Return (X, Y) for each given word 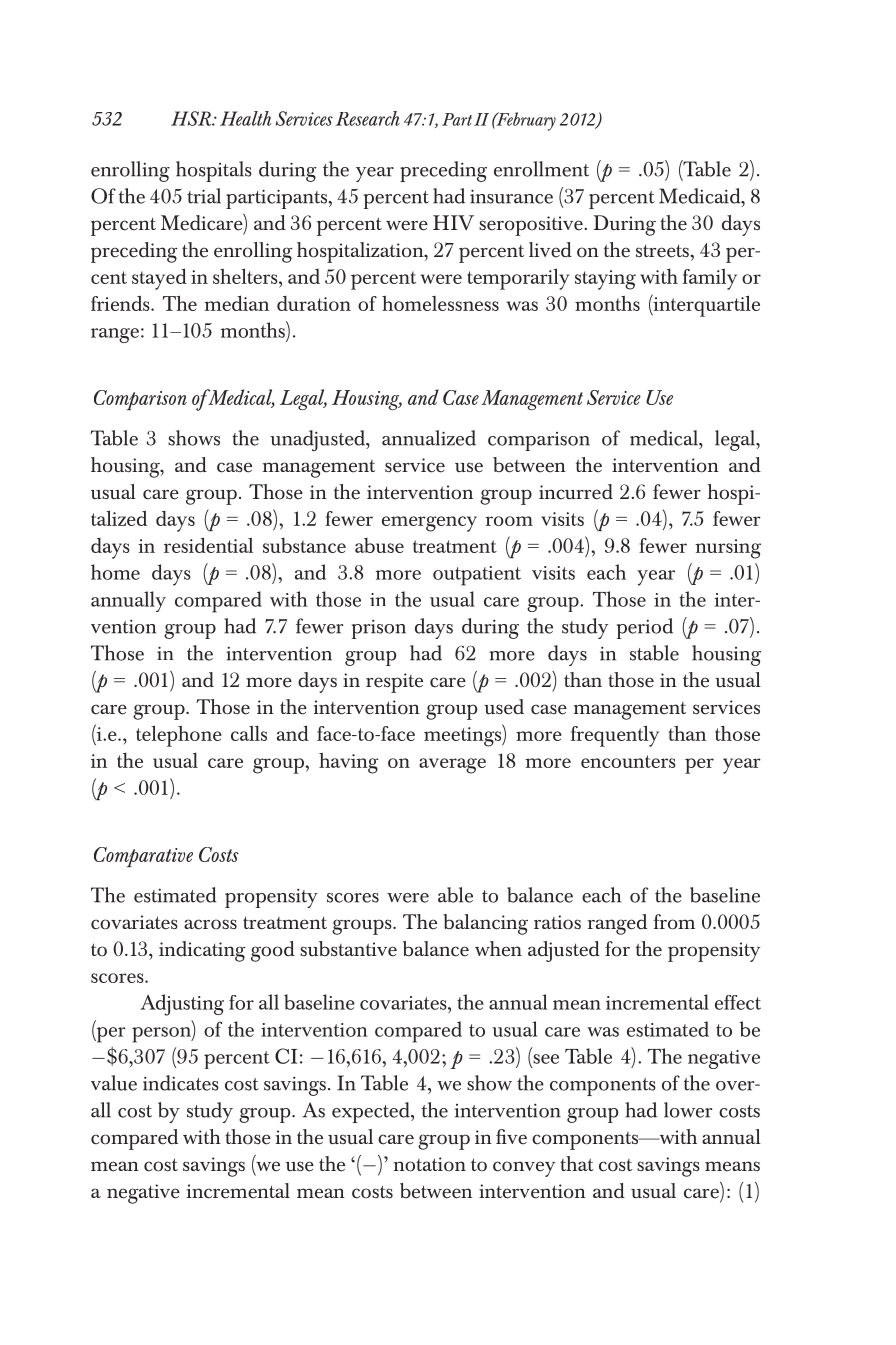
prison (379, 629)
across (210, 924)
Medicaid (701, 196)
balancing (485, 924)
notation (430, 1164)
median (236, 303)
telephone (179, 736)
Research (368, 118)
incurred (576, 492)
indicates (181, 1083)
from (674, 922)
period (645, 628)
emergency (429, 524)
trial (204, 196)
